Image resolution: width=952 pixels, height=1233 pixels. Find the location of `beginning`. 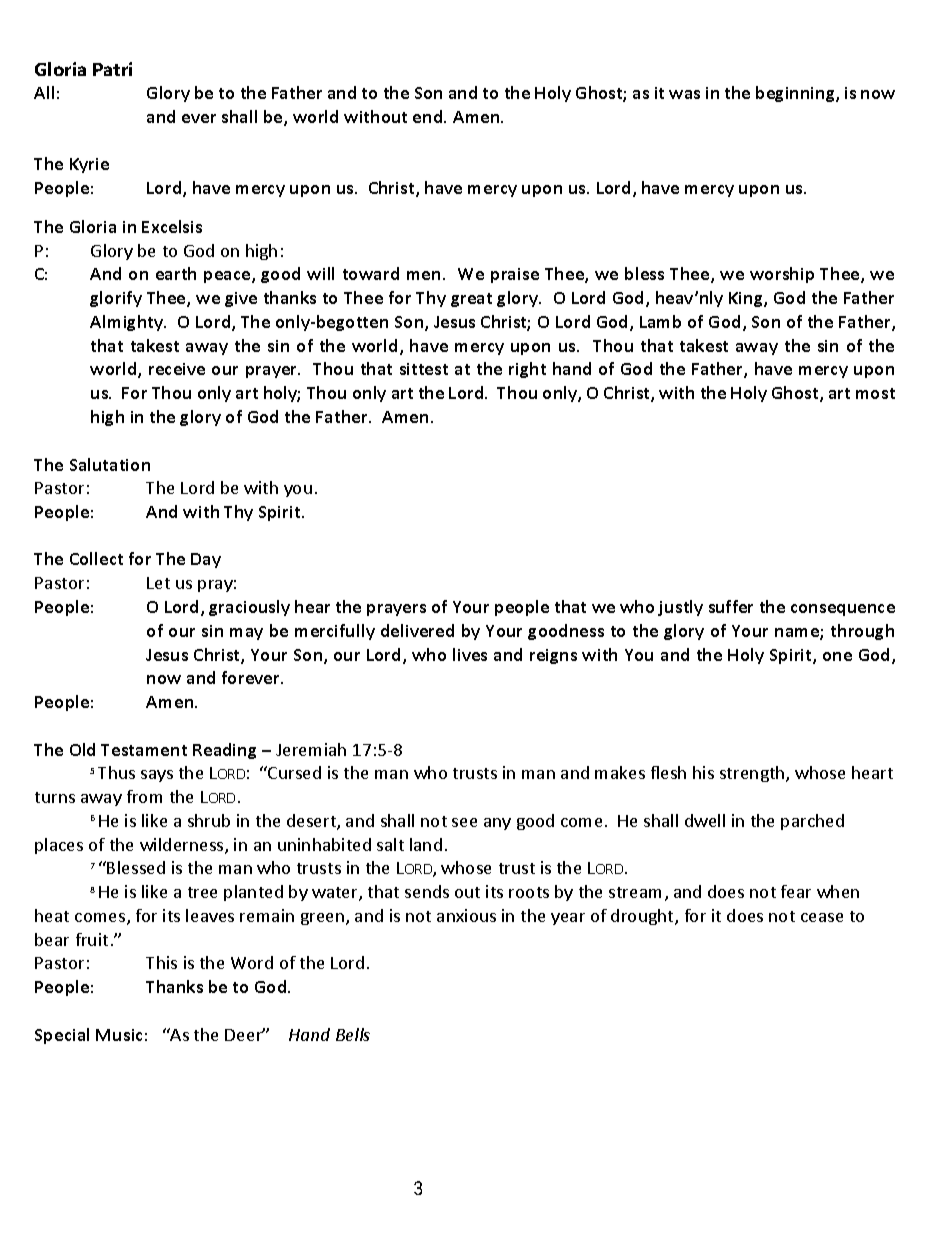

beginning is located at coordinates (796, 94).
